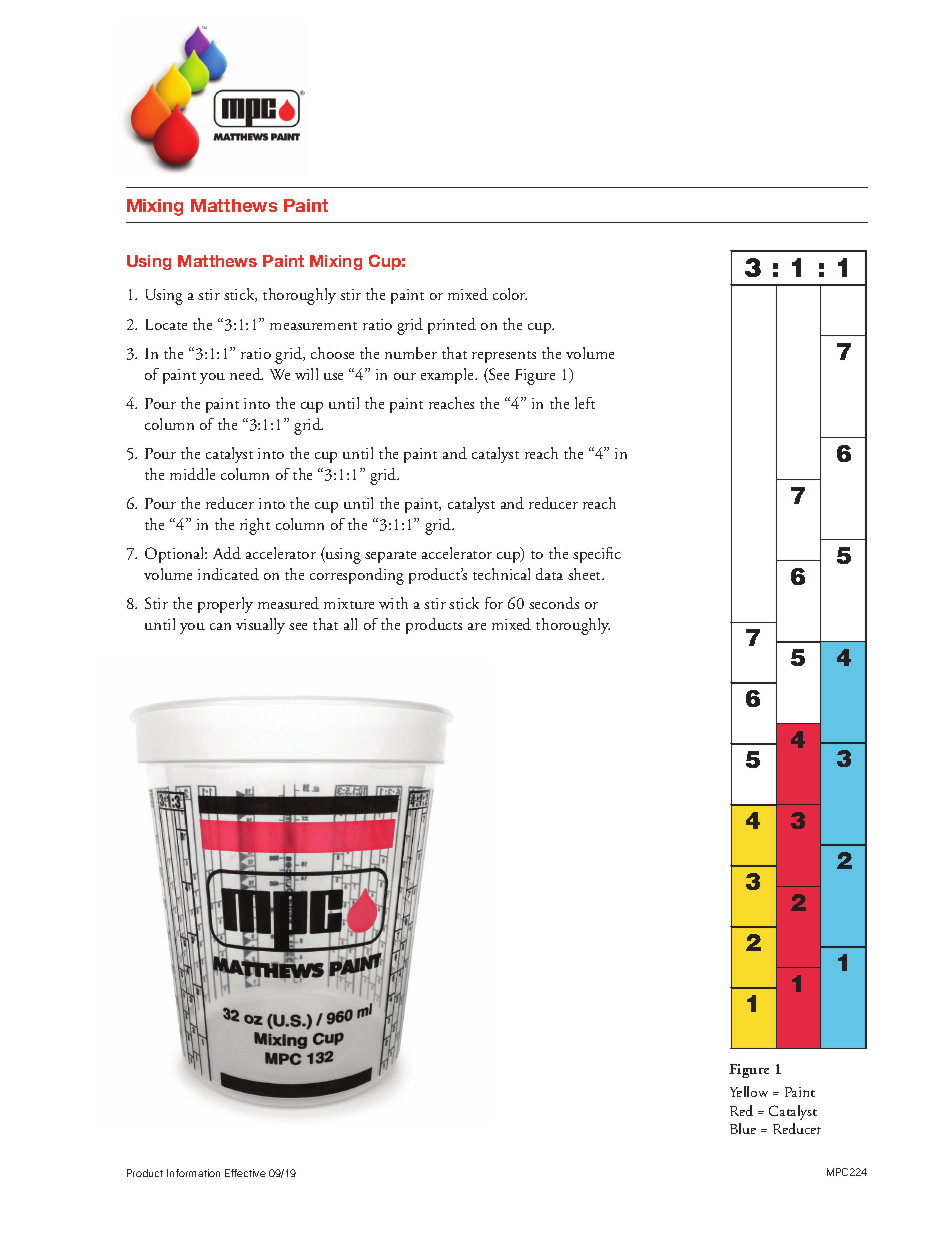 The width and height of the document is (952, 1233). What do you see at coordinates (743, 1128) in the document?
I see `Blue` at bounding box center [743, 1128].
